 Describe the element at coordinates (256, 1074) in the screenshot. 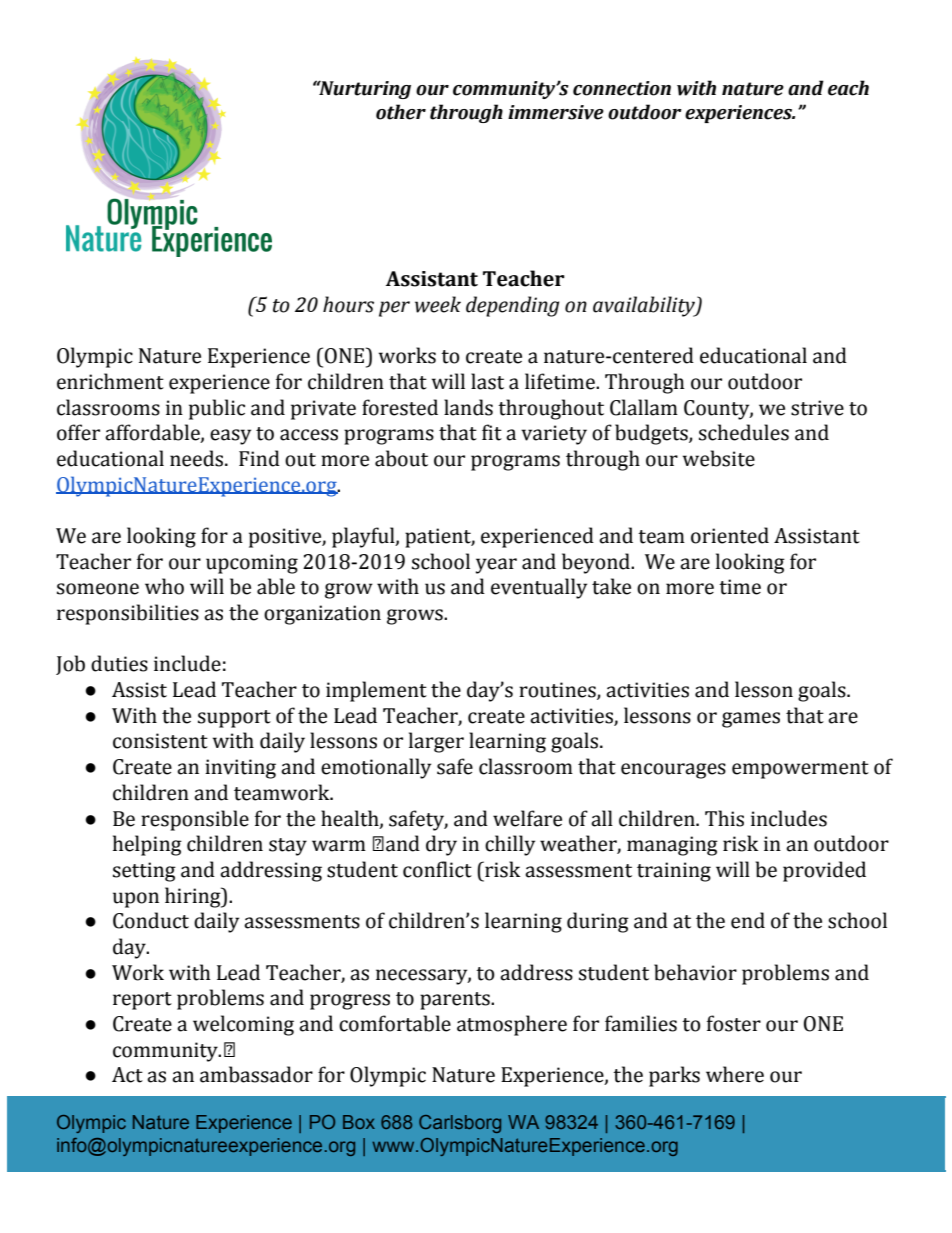

I see `ambassador` at that location.
